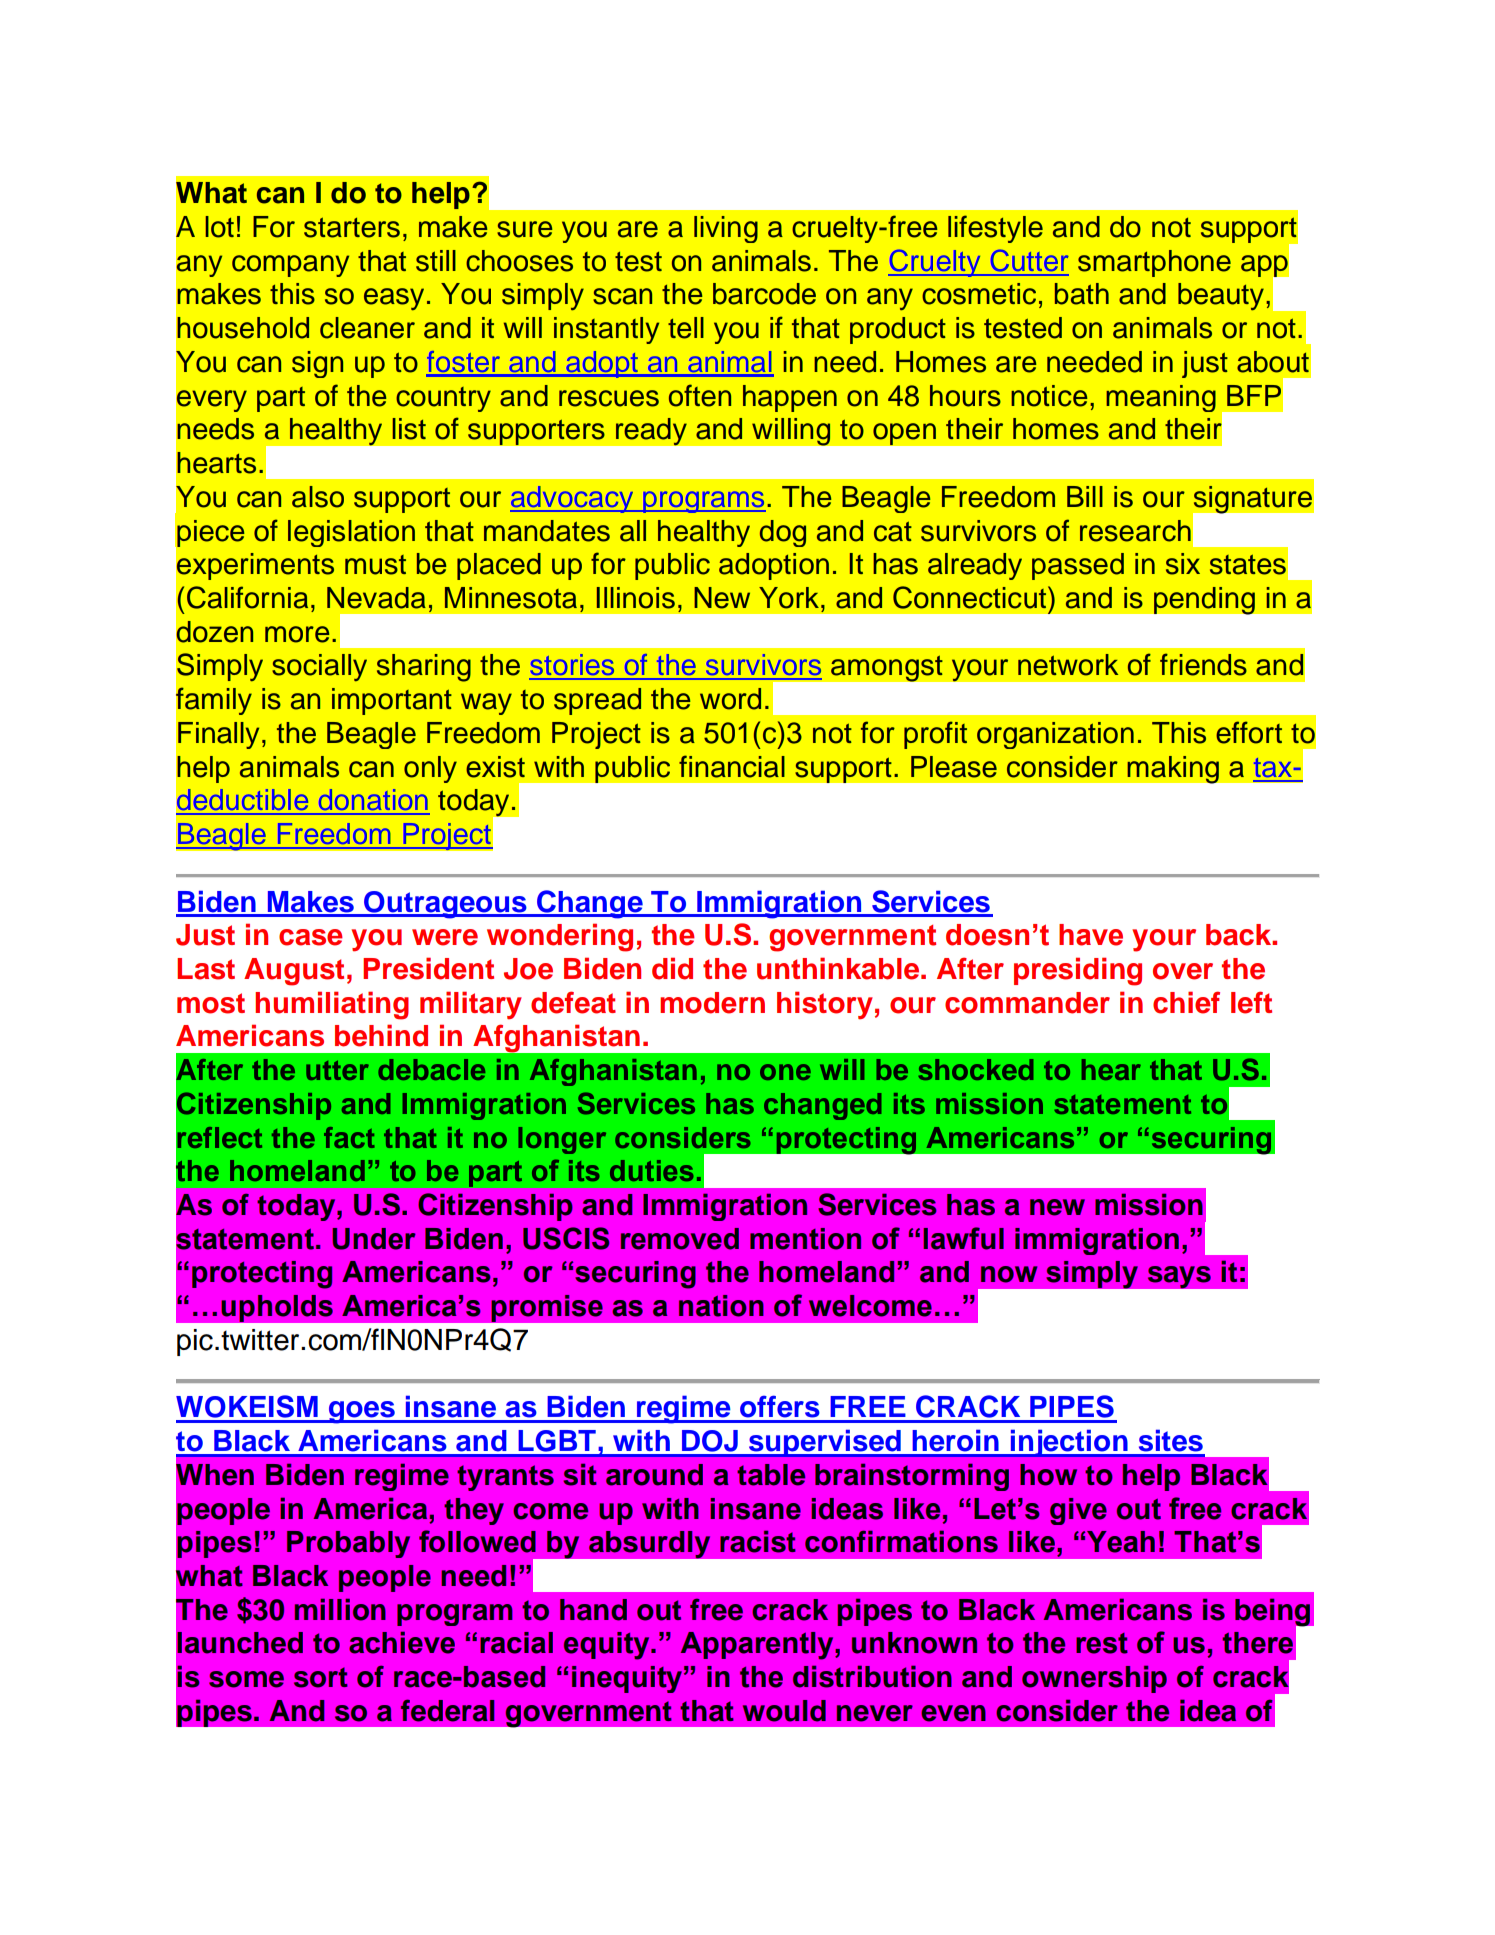  What do you see at coordinates (651, 1170) in the document?
I see `duties` at bounding box center [651, 1170].
